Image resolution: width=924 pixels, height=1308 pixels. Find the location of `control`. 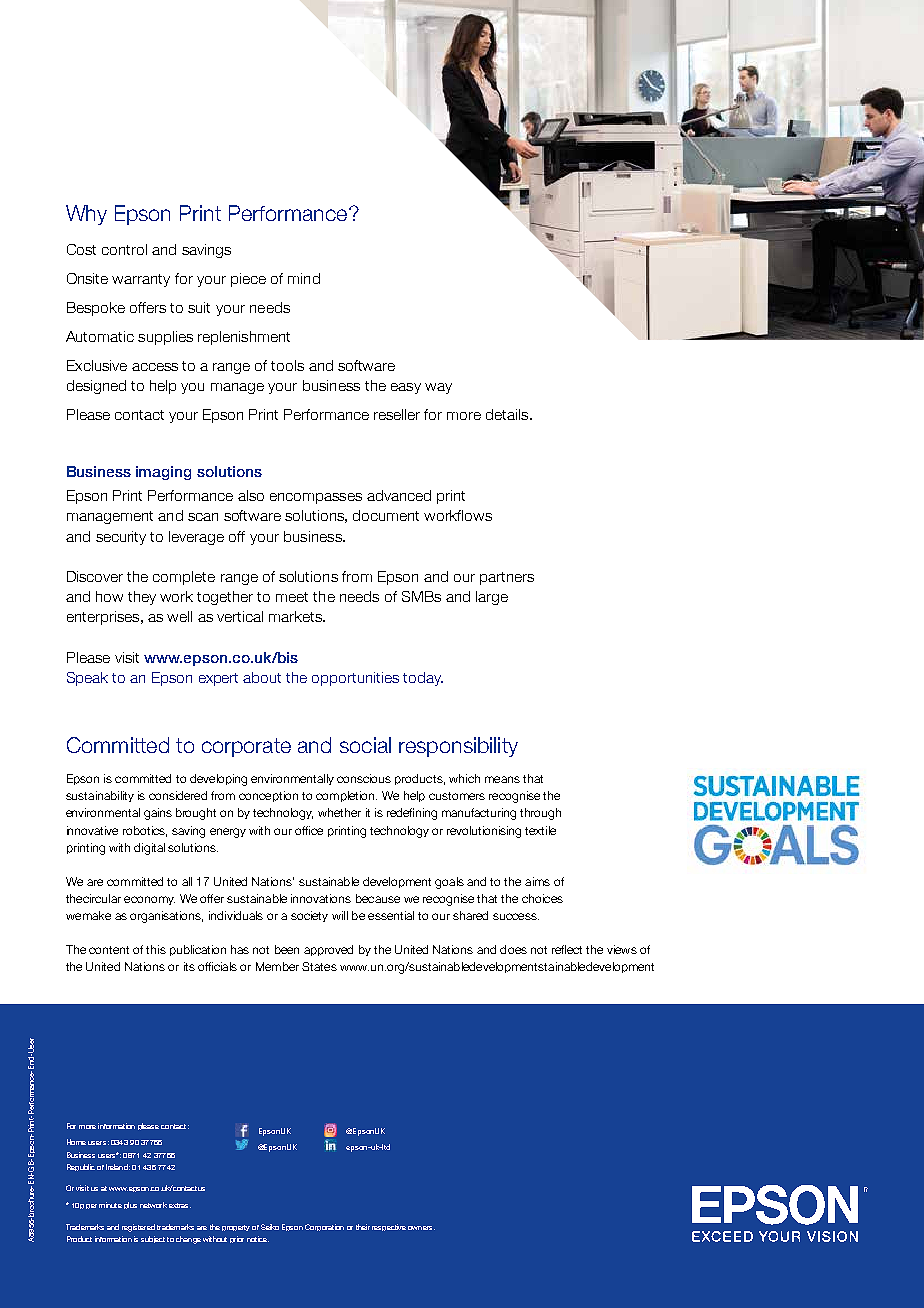

control is located at coordinates (124, 249).
